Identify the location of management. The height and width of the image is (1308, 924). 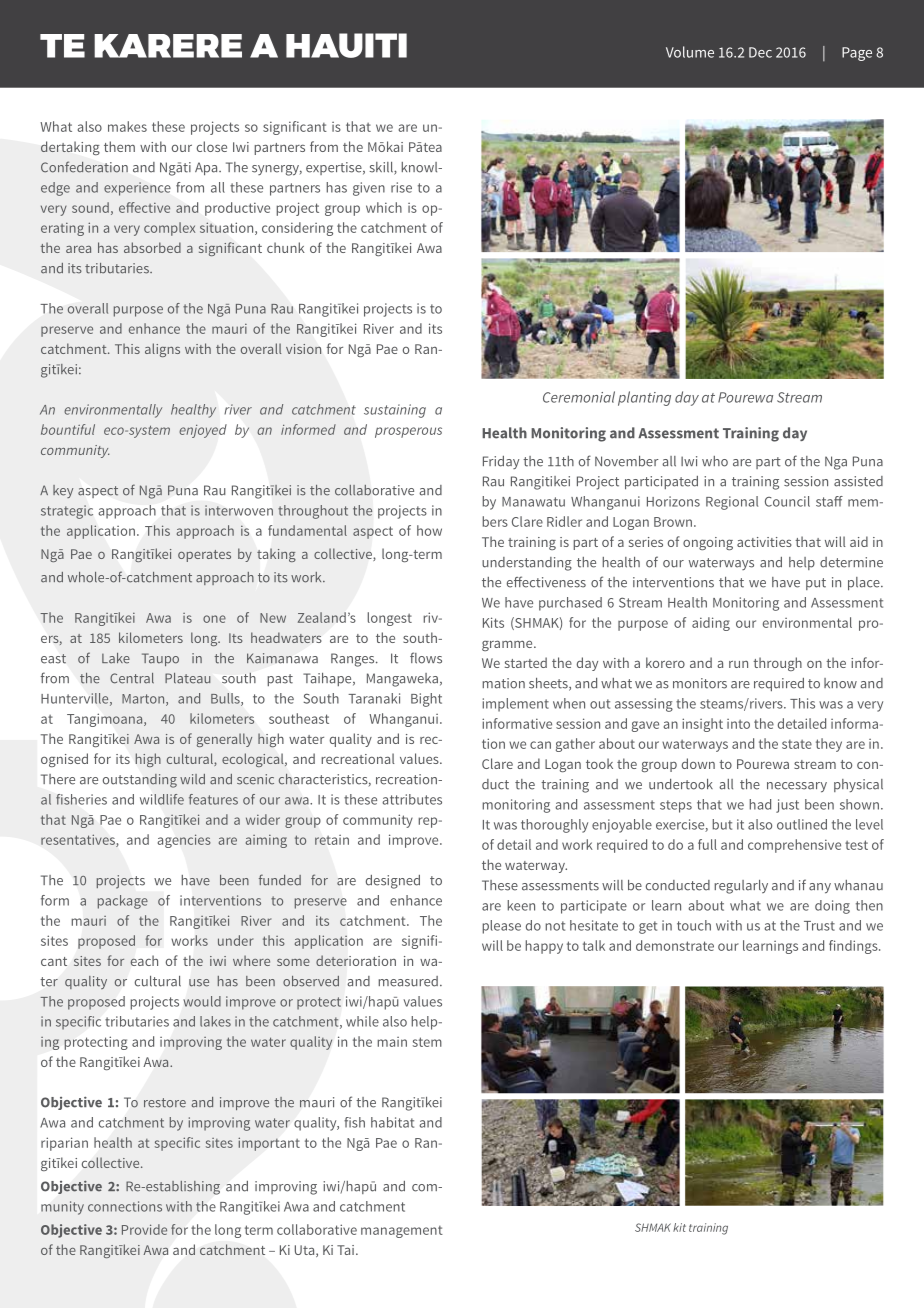
(402, 1232).
